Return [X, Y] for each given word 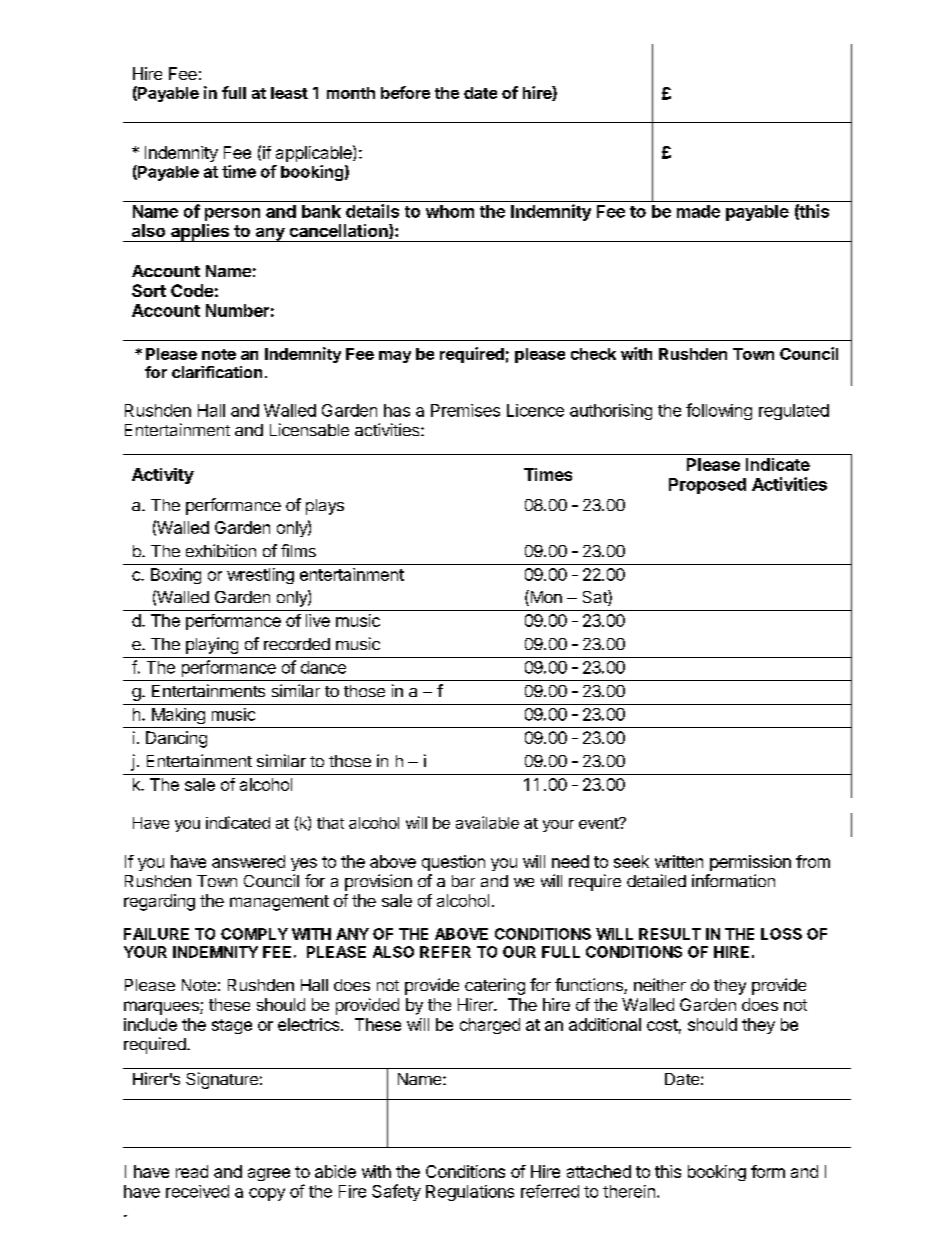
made [698, 211]
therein [629, 1191]
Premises [465, 410]
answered [248, 861]
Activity [163, 476]
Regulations [470, 1193]
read [192, 1171]
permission [750, 863]
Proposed [707, 486]
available [487, 822]
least [289, 93]
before [405, 92]
